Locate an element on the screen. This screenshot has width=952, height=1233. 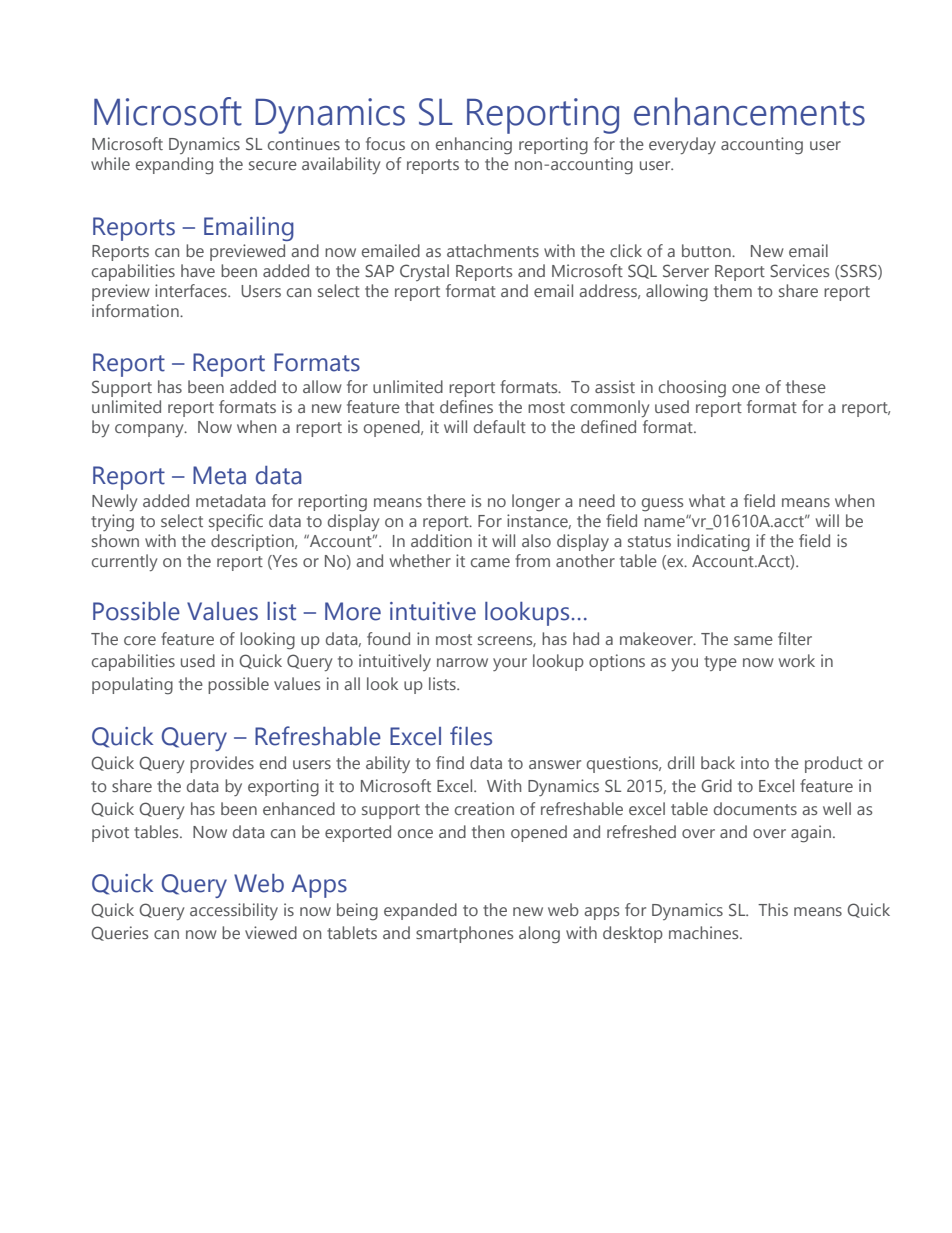
enhancing is located at coordinates (474, 146).
